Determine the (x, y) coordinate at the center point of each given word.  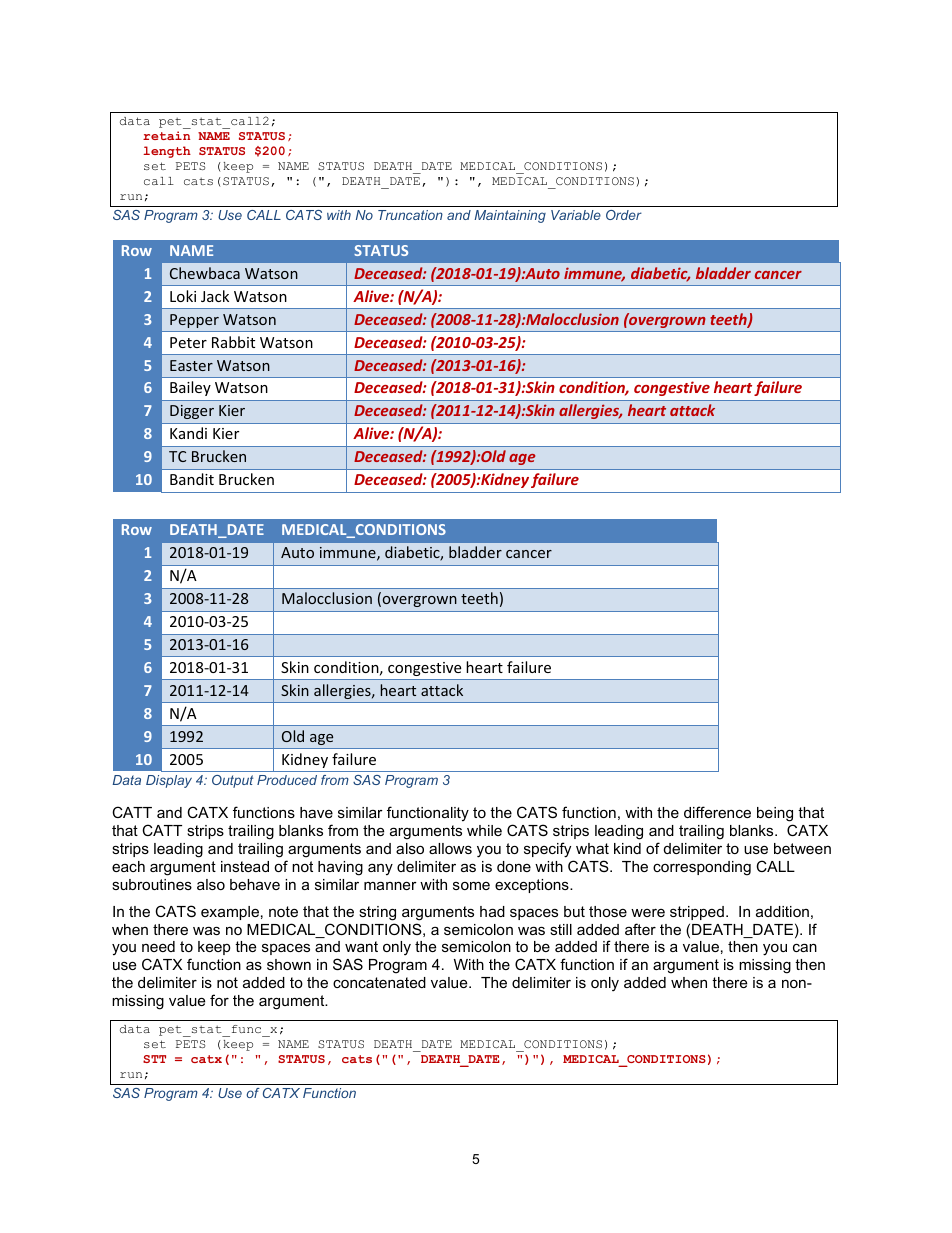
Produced (287, 780)
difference (717, 812)
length (167, 152)
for (219, 1000)
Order (624, 215)
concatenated (379, 982)
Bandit (192, 479)
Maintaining (510, 216)
